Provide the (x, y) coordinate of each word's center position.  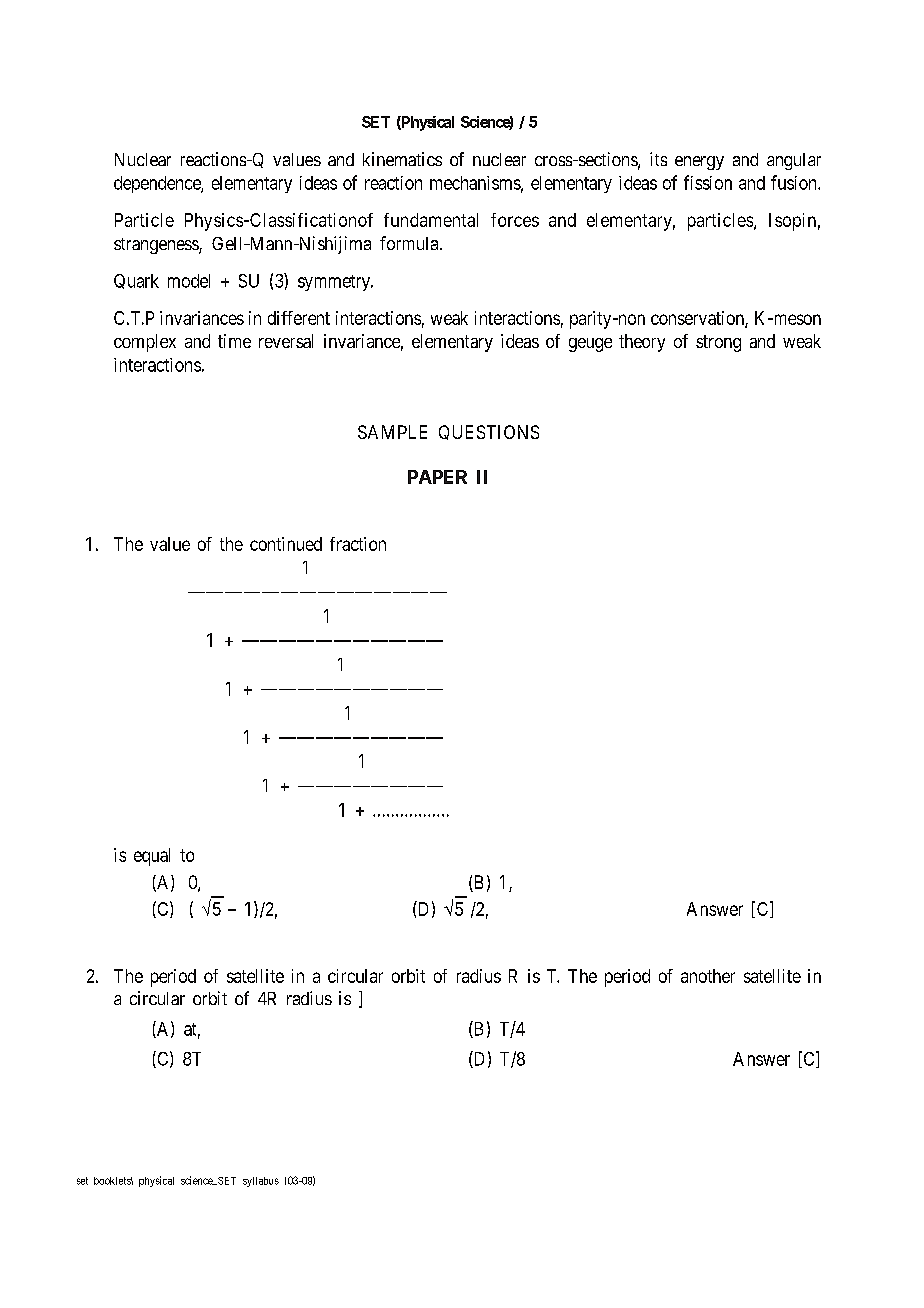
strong (718, 343)
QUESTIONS (489, 432)
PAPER (437, 477)
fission (708, 182)
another (708, 976)
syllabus (261, 1182)
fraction (358, 544)
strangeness (157, 246)
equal (152, 857)
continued (286, 544)
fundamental (431, 220)
